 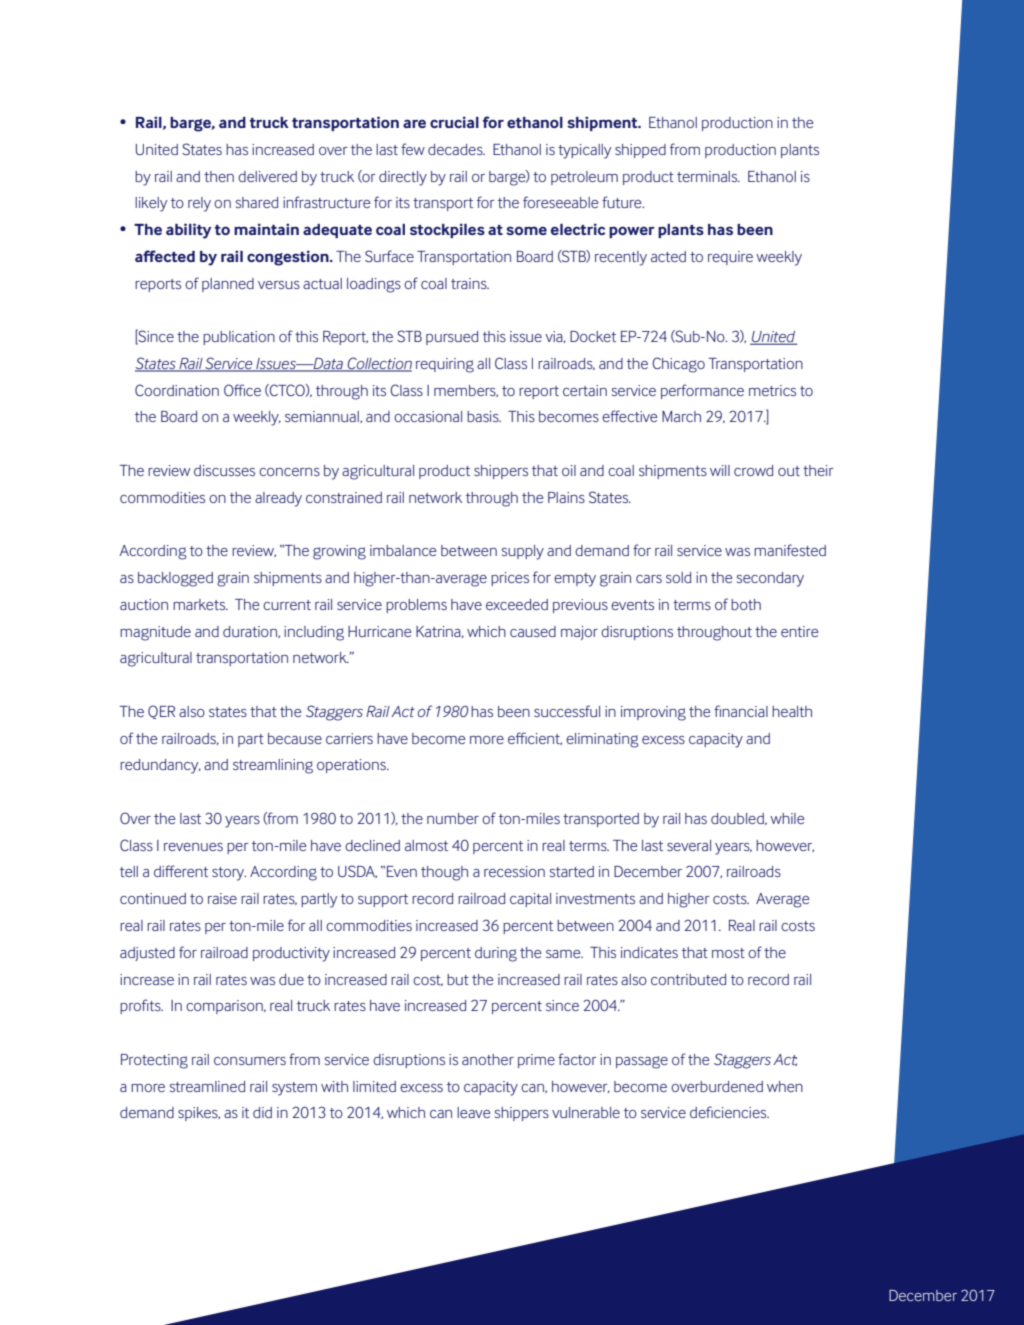 I want to click on number, so click(x=453, y=818).
